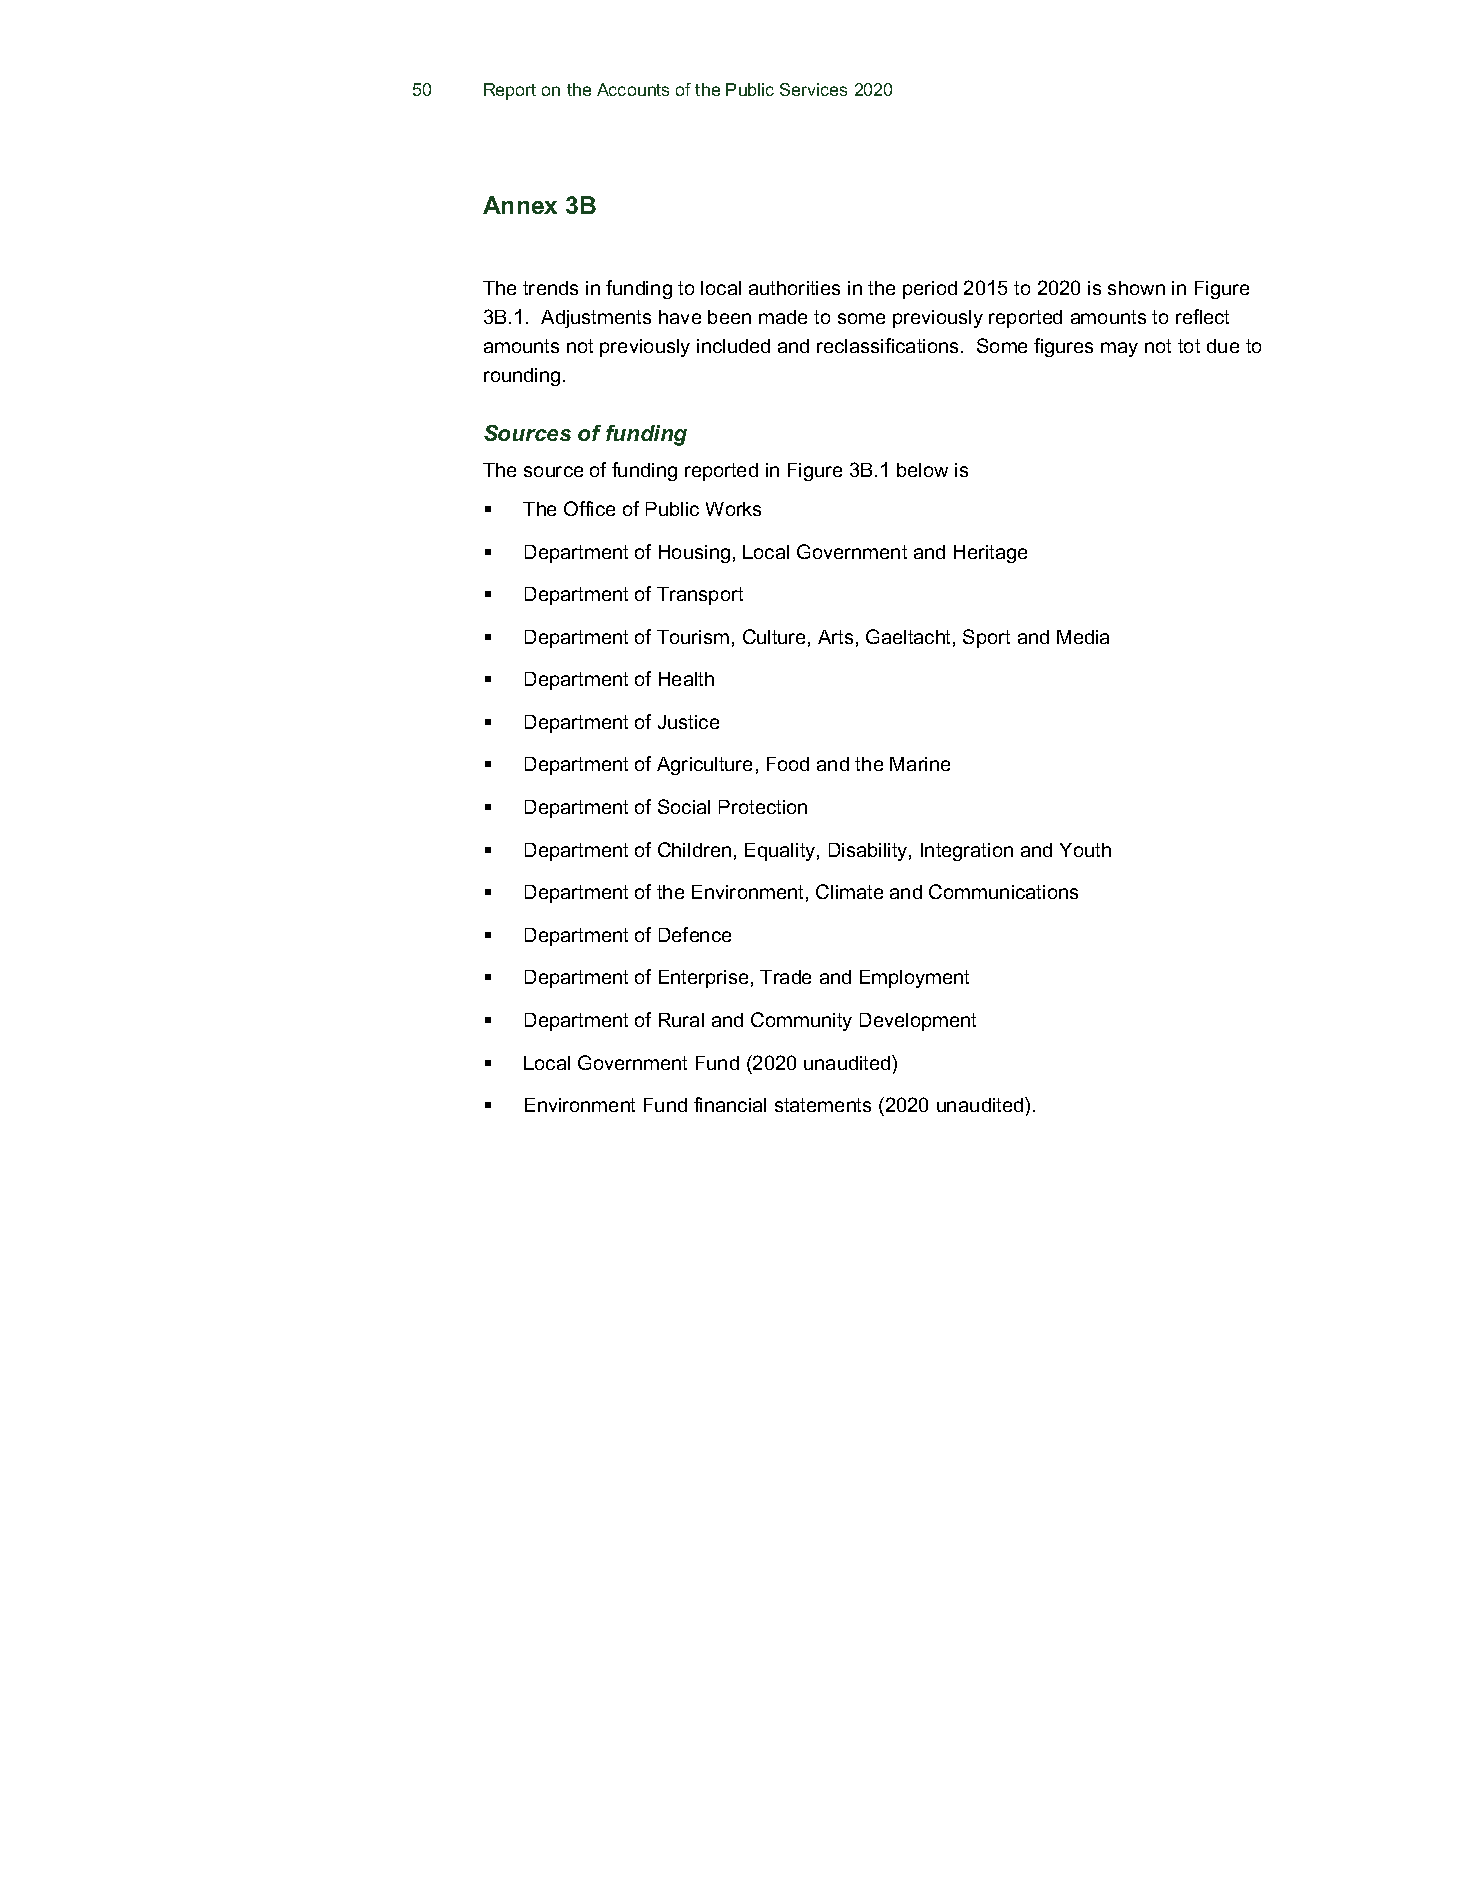 Image resolution: width=1463 pixels, height=1894 pixels. What do you see at coordinates (1085, 850) in the image?
I see `Youth` at bounding box center [1085, 850].
